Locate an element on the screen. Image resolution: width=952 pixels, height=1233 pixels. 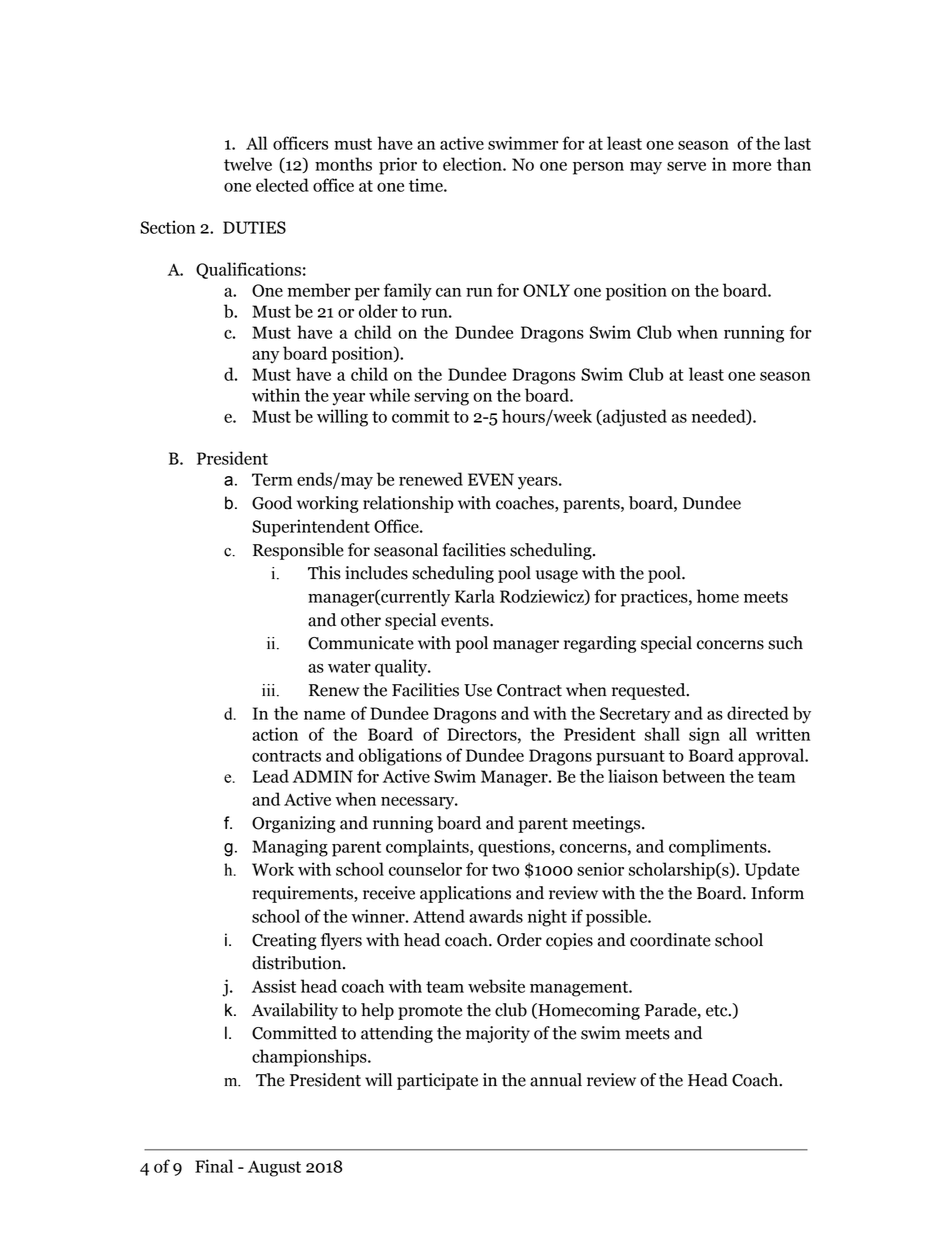
election is located at coordinates (473, 164).
